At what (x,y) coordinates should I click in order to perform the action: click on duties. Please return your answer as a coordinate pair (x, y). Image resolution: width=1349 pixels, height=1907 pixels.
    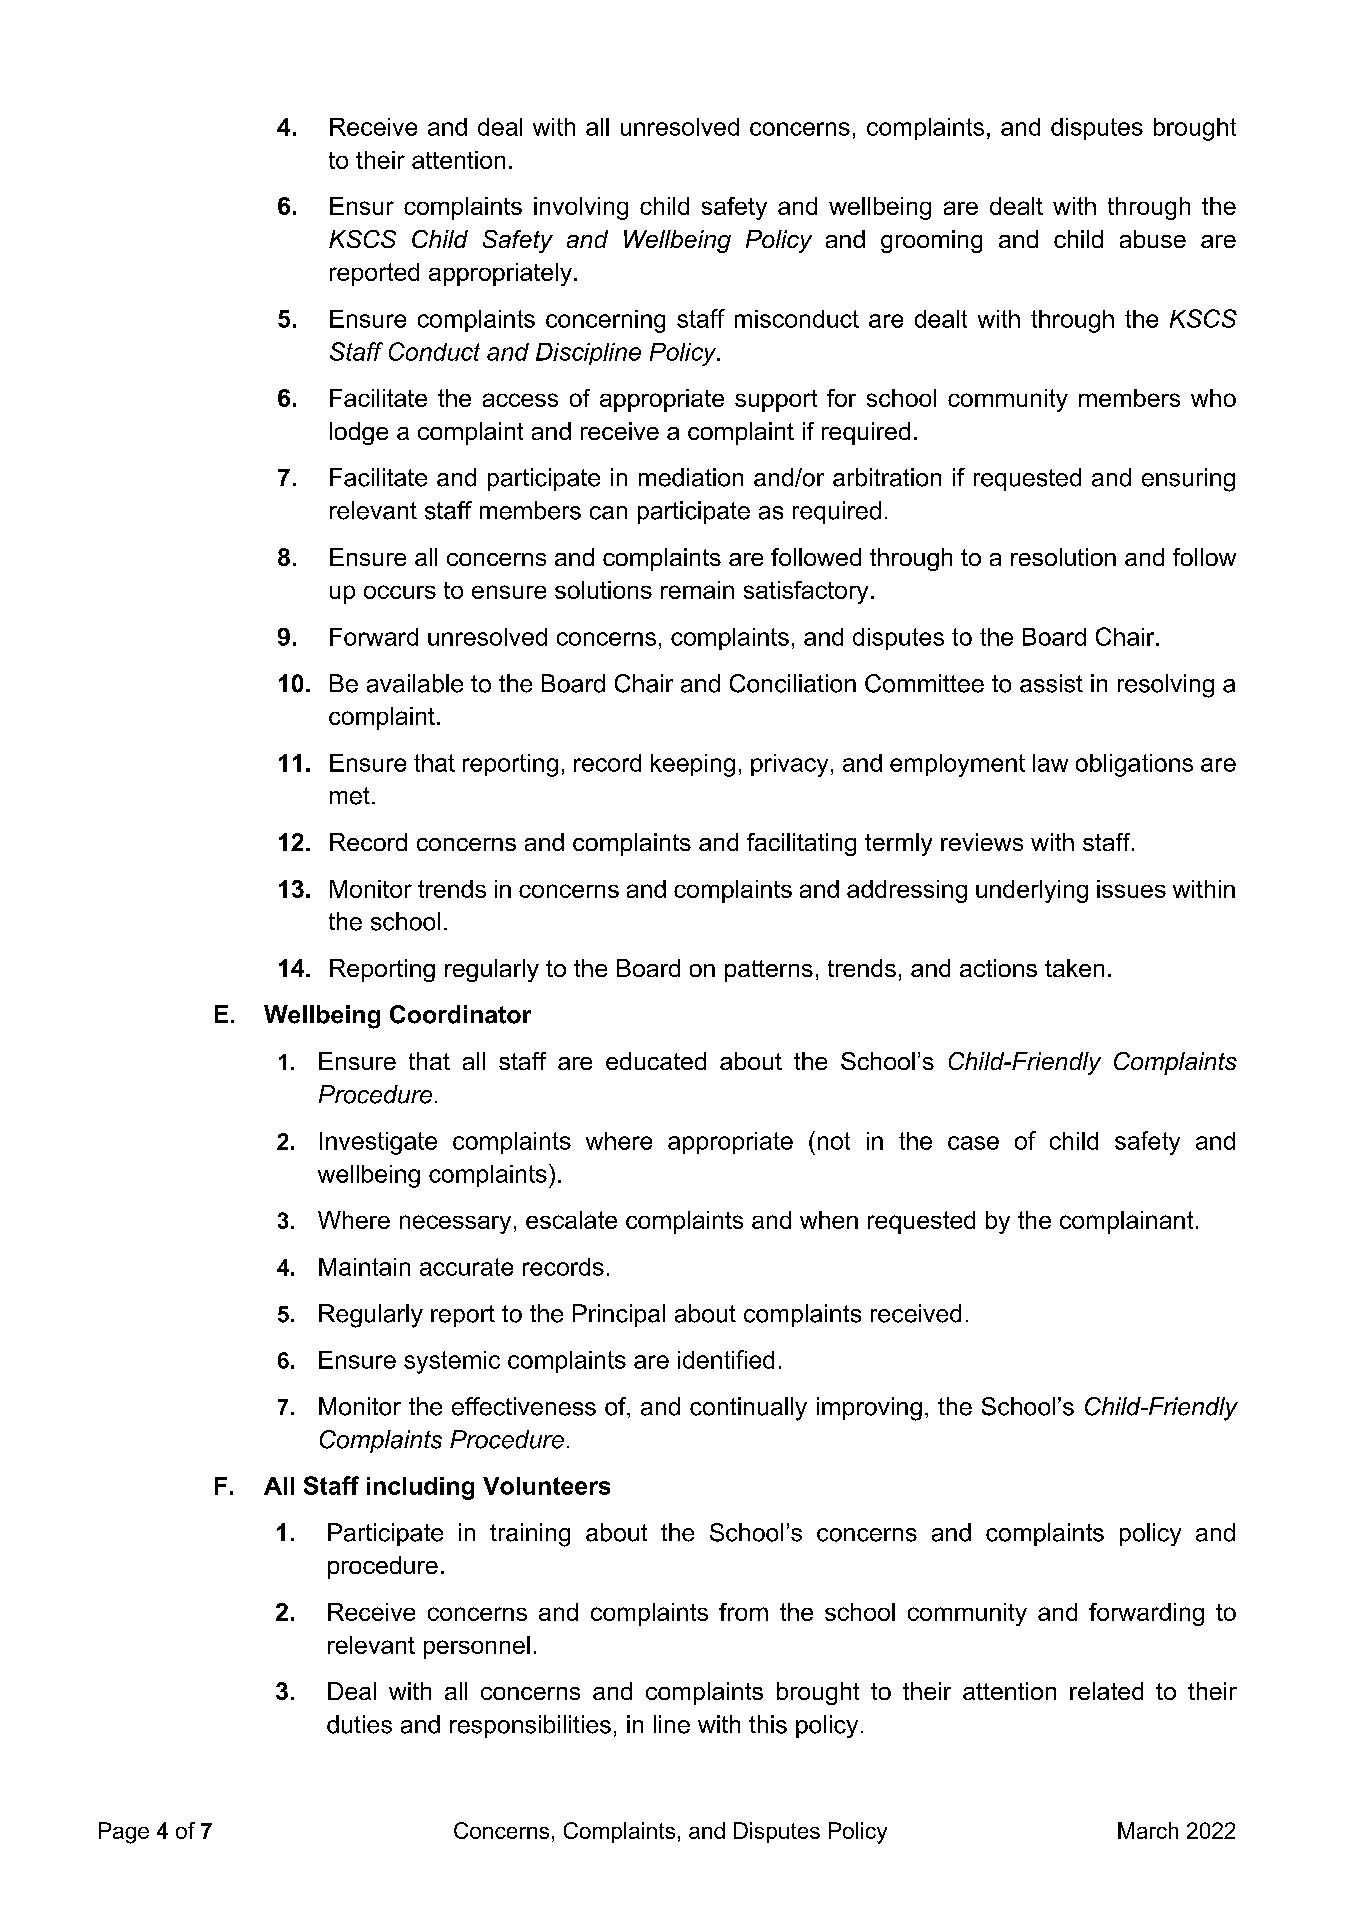
    Looking at the image, I should click on (359, 1724).
